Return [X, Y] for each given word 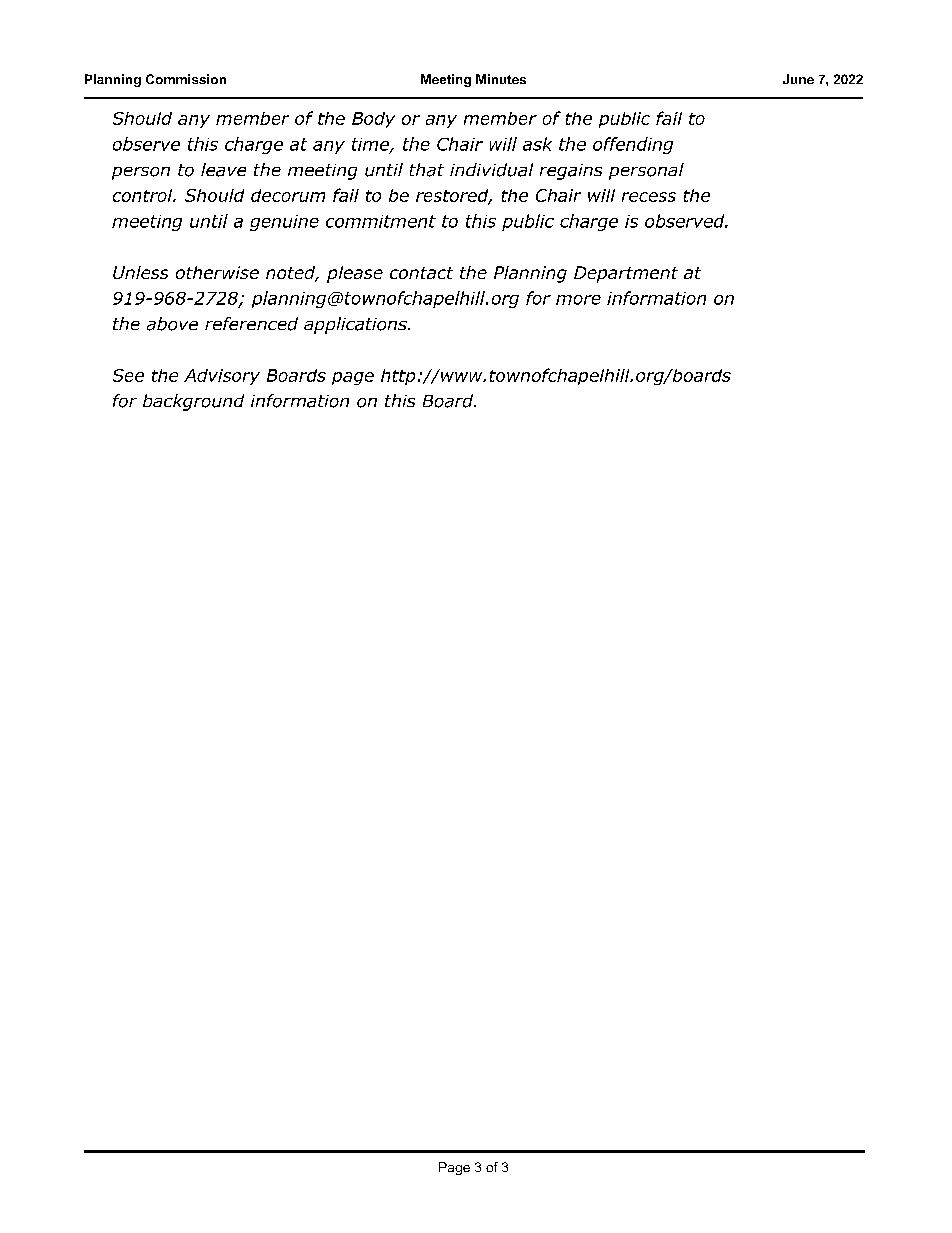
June [798, 79]
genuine [284, 223]
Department [626, 274]
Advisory [222, 377]
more [578, 300]
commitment [381, 221]
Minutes [501, 79]
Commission [186, 79]
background [193, 402]
